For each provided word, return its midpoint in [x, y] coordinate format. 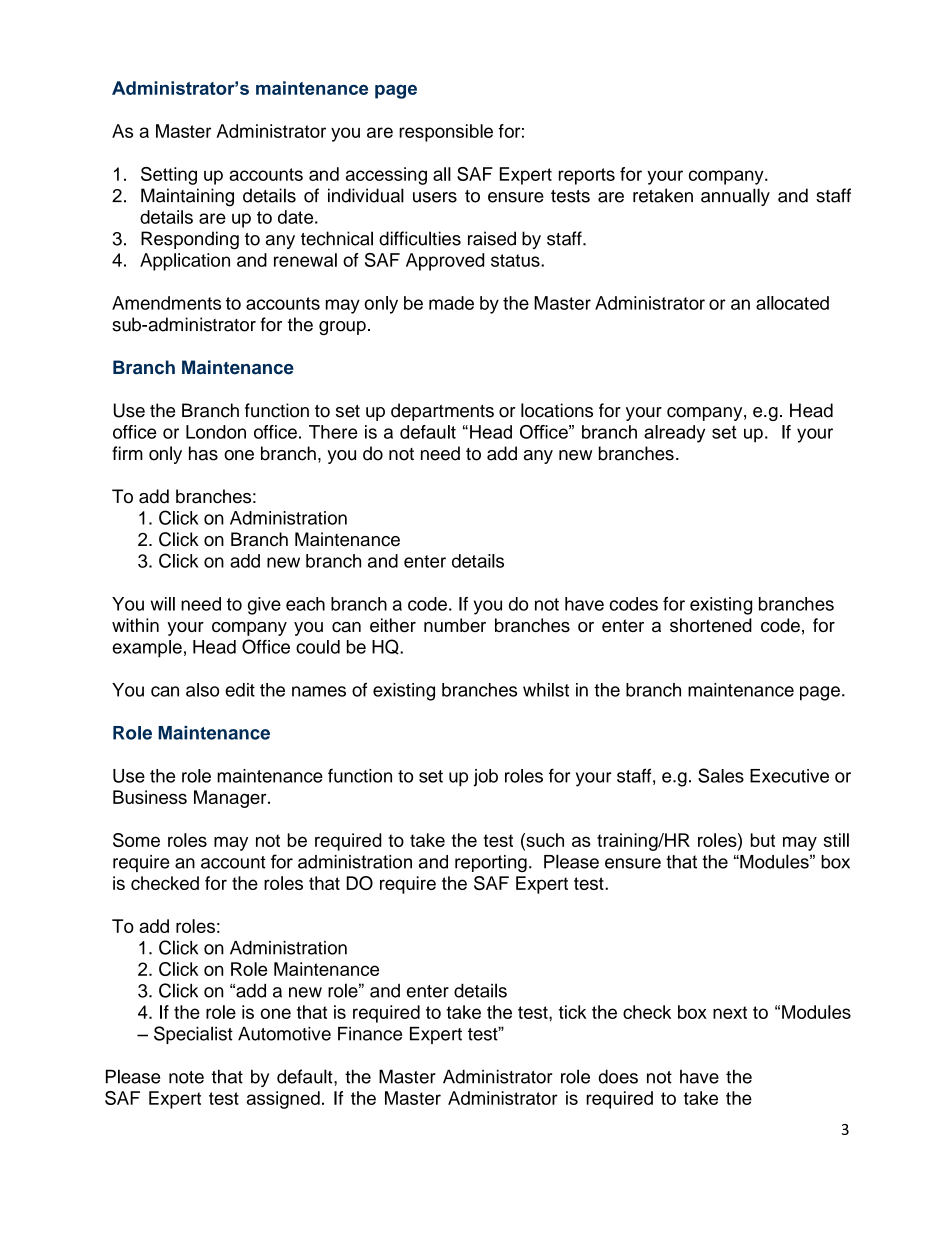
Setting [169, 176]
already [674, 434]
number [455, 625]
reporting [491, 863]
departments [442, 412]
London [216, 432]
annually [735, 197]
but [763, 840]
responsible [446, 133]
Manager [231, 799]
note [186, 1077]
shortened [711, 625]
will [163, 604]
